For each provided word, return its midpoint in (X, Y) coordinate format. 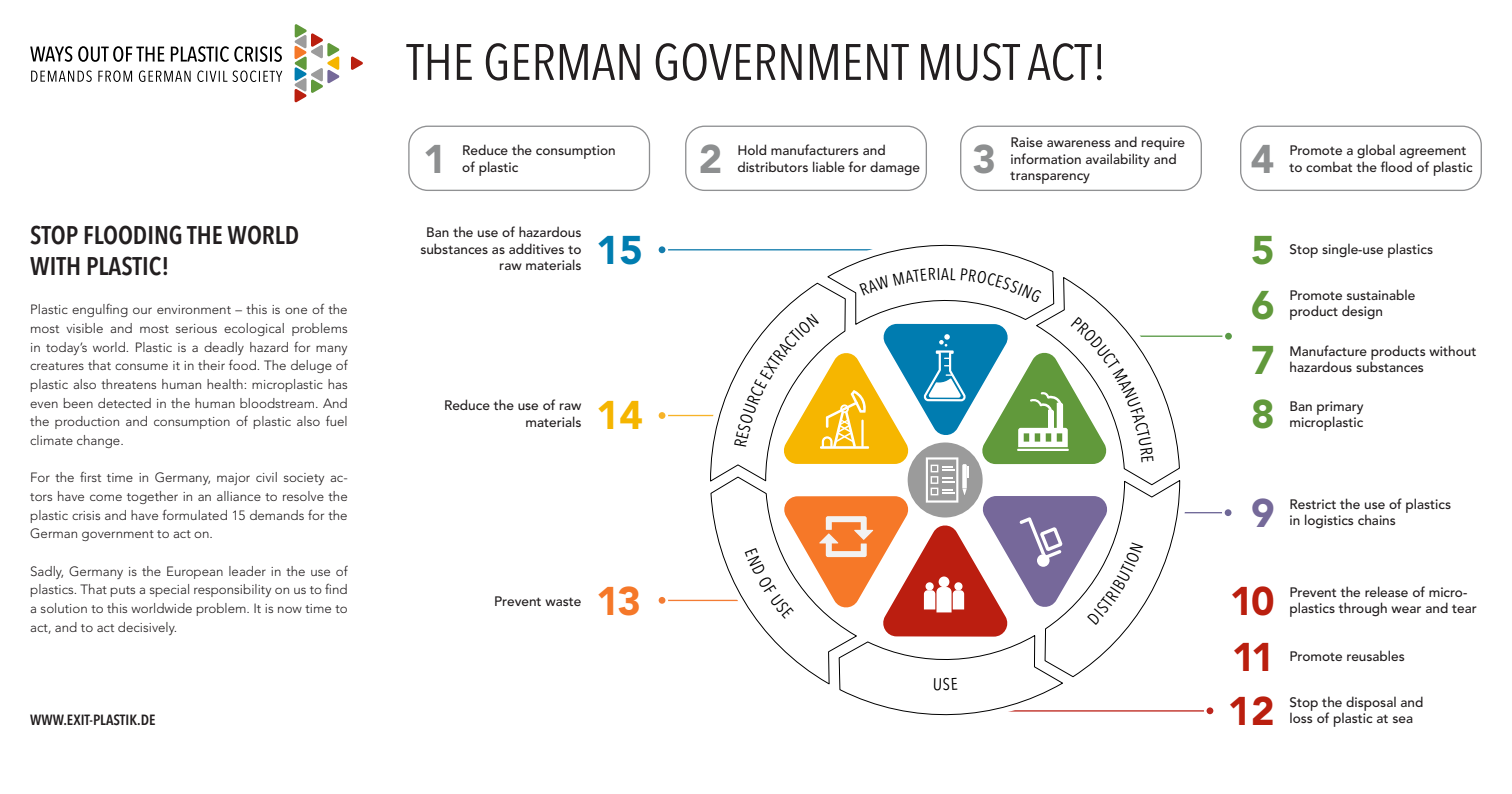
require (1163, 143)
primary (1340, 409)
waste (563, 601)
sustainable (1381, 294)
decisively (147, 628)
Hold (752, 149)
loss (1301, 717)
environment (194, 309)
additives (536, 248)
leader (247, 571)
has (337, 384)
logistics (1329, 521)
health (226, 384)
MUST (970, 62)
